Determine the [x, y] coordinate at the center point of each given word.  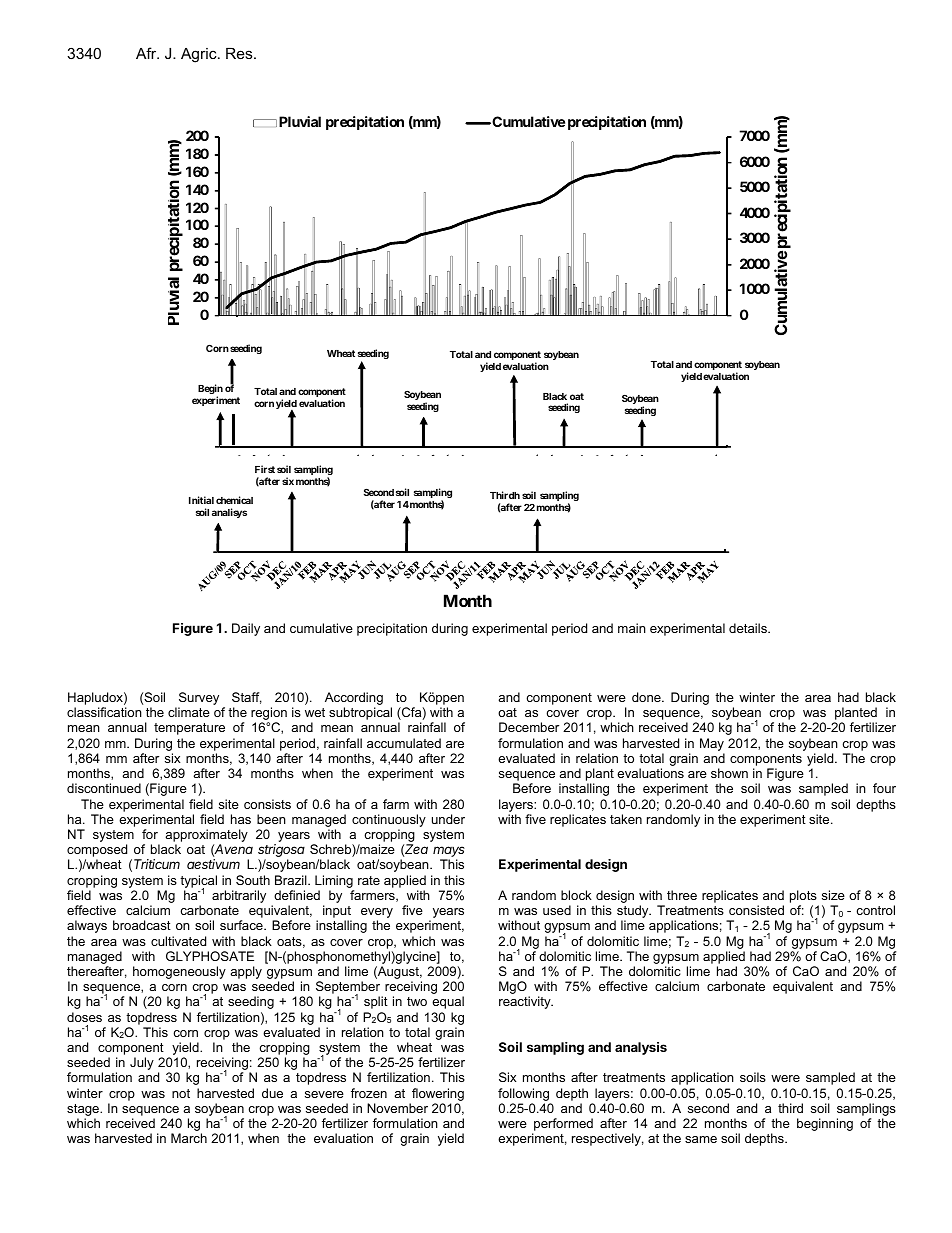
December [529, 727]
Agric [200, 55]
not [181, 1093]
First [265, 469]
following [523, 1094]
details [749, 628]
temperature [189, 729]
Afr [147, 53]
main [632, 628]
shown [729, 773]
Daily [246, 629]
